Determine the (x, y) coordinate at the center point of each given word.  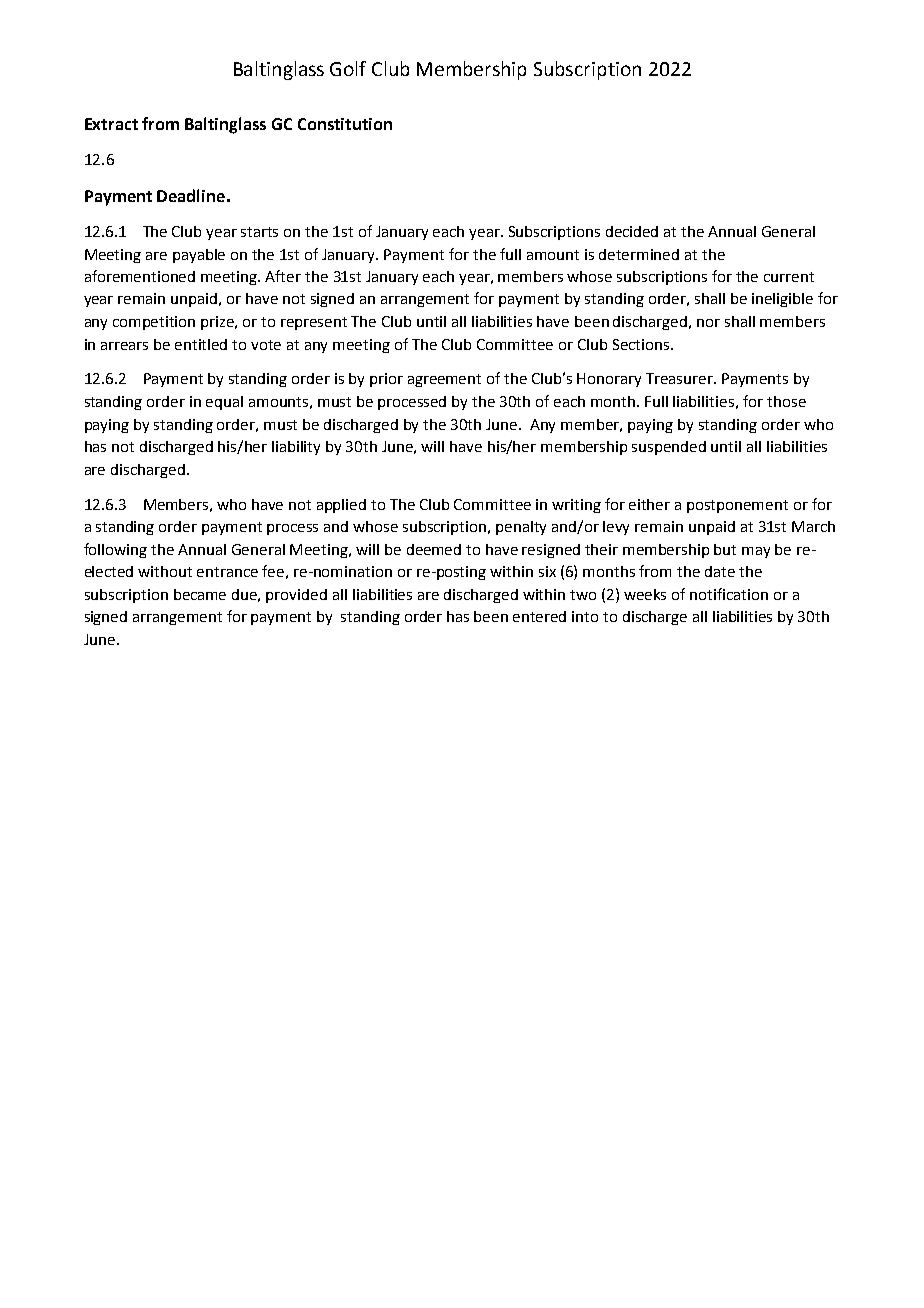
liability (296, 448)
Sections (641, 344)
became (200, 594)
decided (632, 231)
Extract (111, 124)
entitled (201, 344)
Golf (348, 68)
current (789, 277)
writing (576, 506)
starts (259, 232)
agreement (444, 380)
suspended (669, 448)
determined (639, 254)
